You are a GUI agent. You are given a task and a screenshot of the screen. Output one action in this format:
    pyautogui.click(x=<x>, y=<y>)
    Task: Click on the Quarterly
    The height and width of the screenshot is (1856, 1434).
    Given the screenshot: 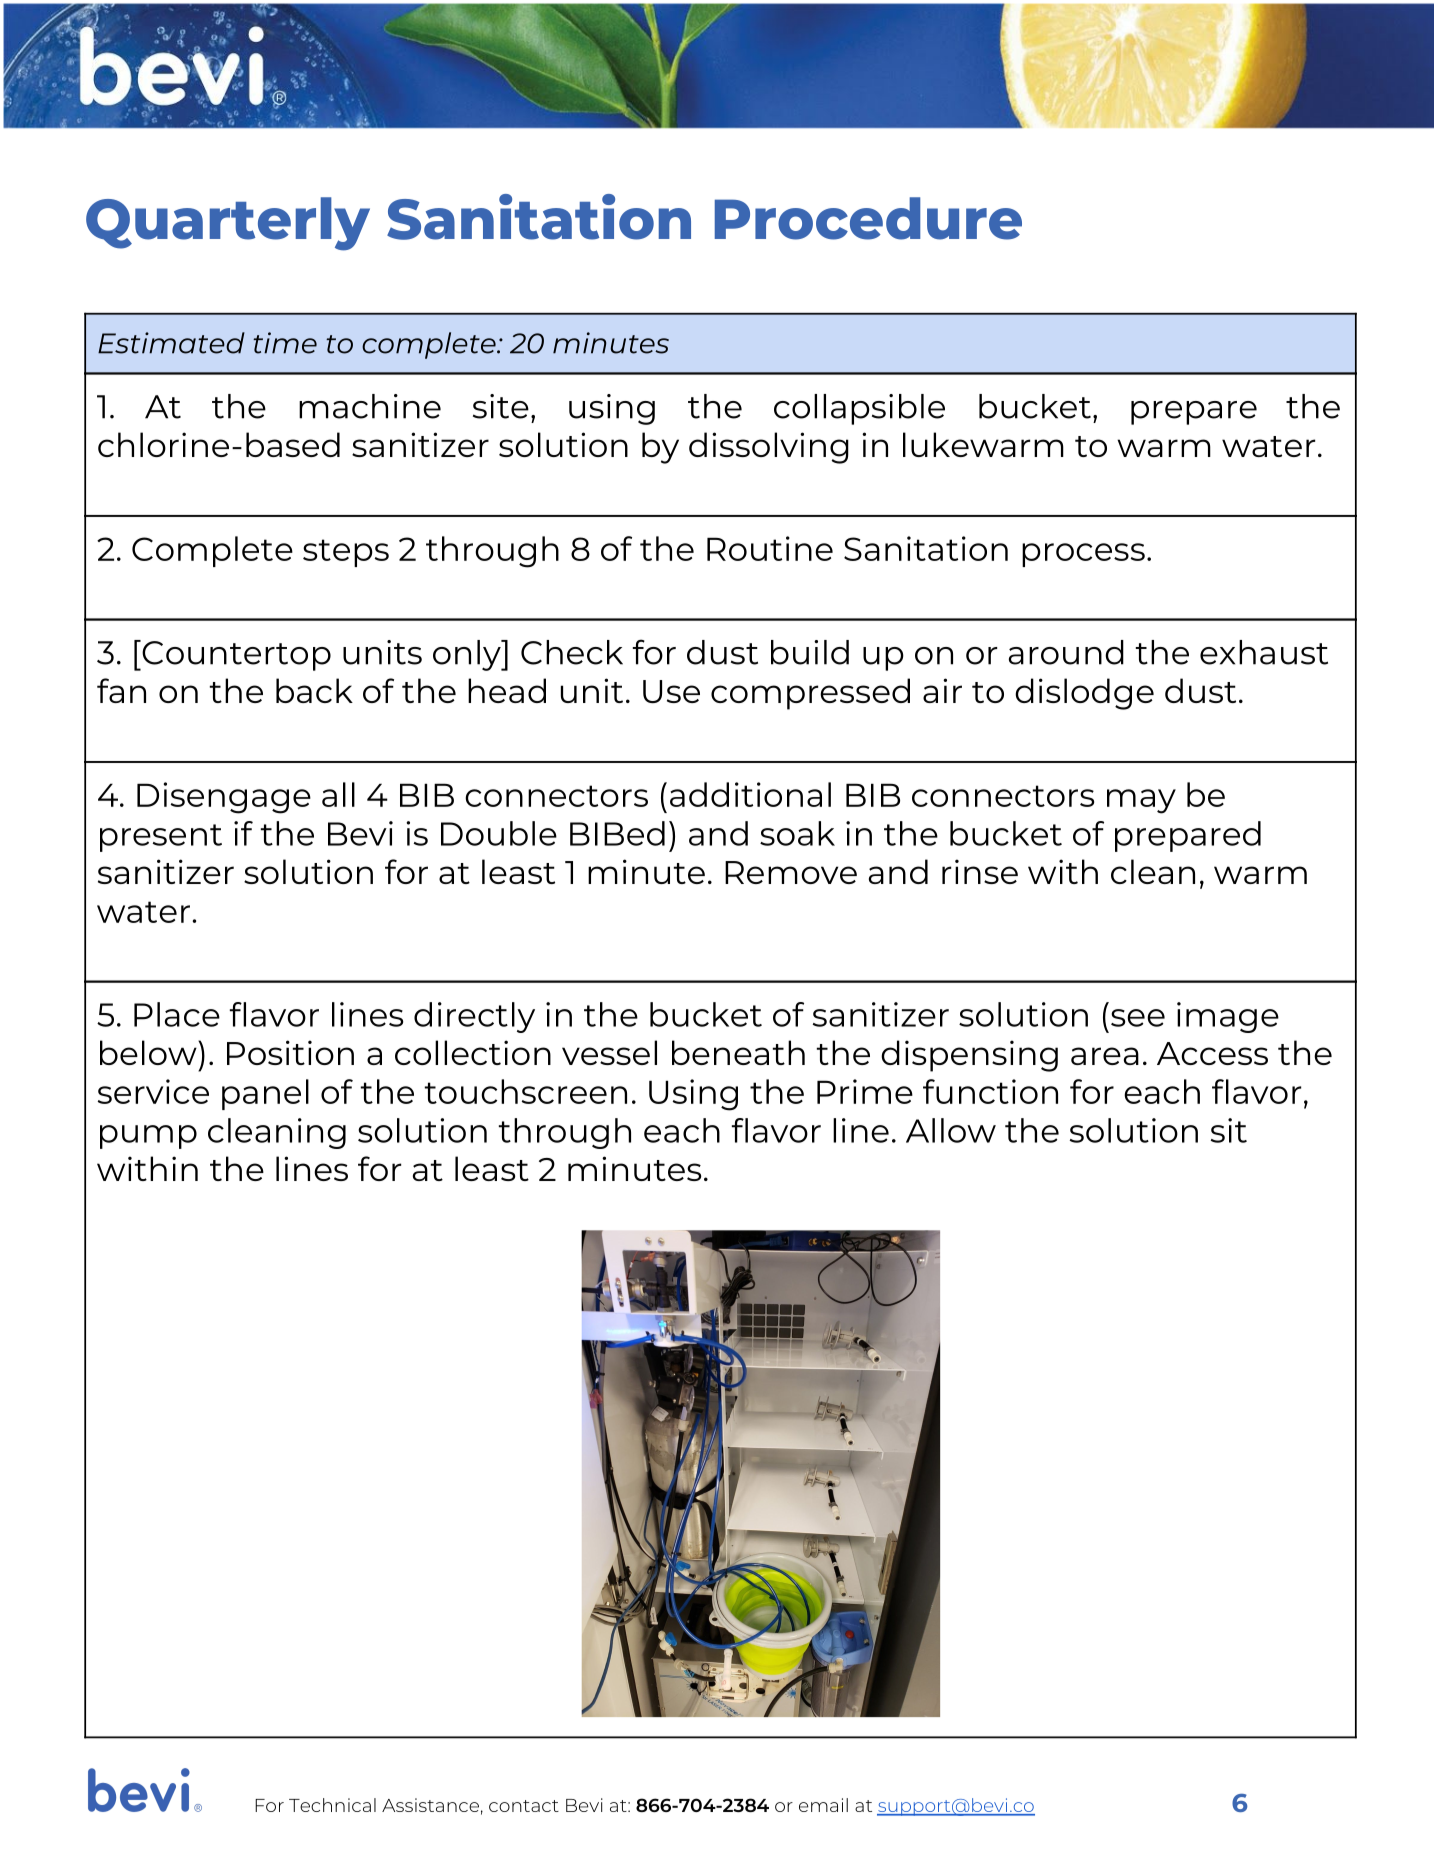 What is the action you would take?
    pyautogui.click(x=228, y=224)
